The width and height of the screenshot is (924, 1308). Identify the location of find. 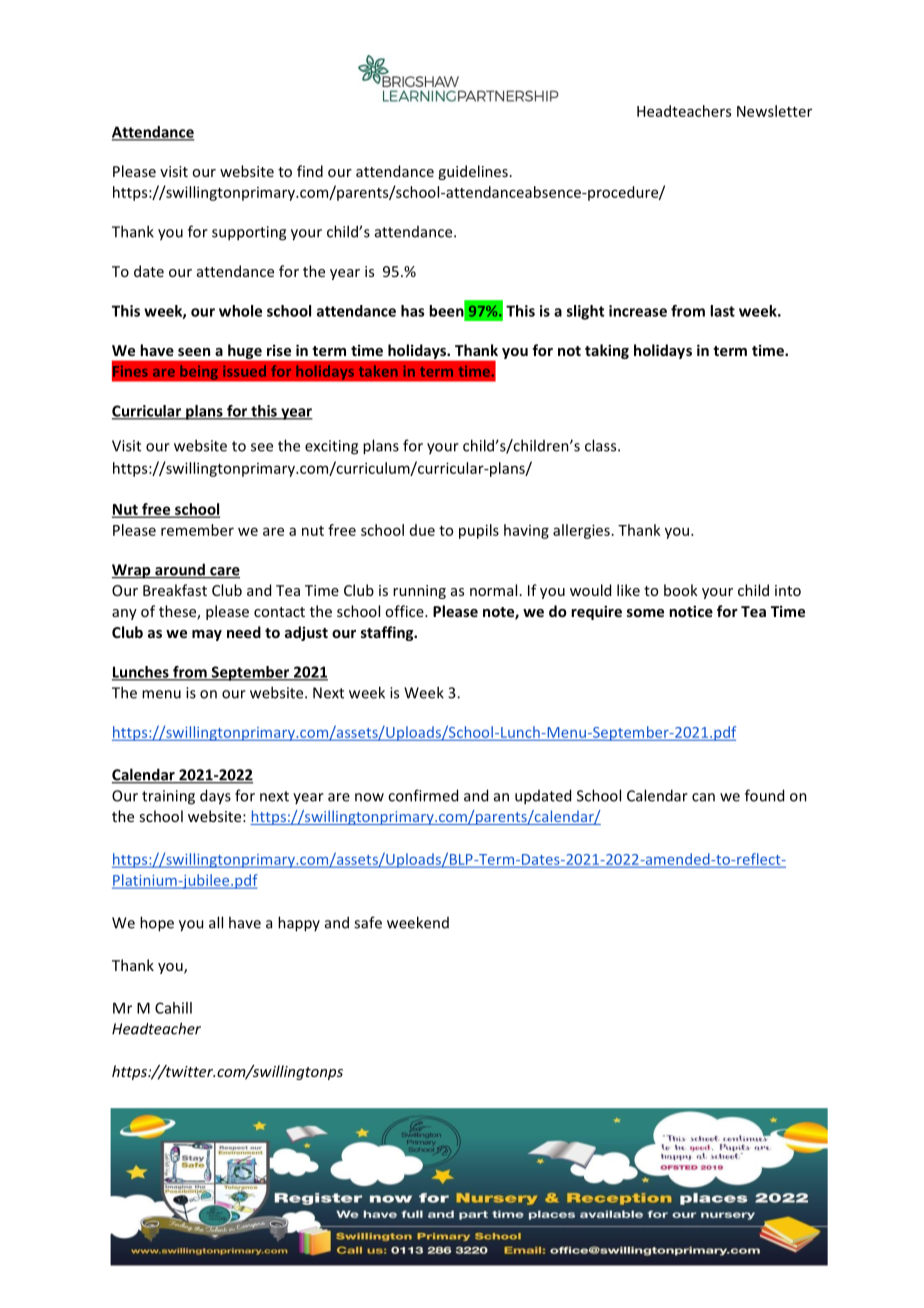
(310, 171).
